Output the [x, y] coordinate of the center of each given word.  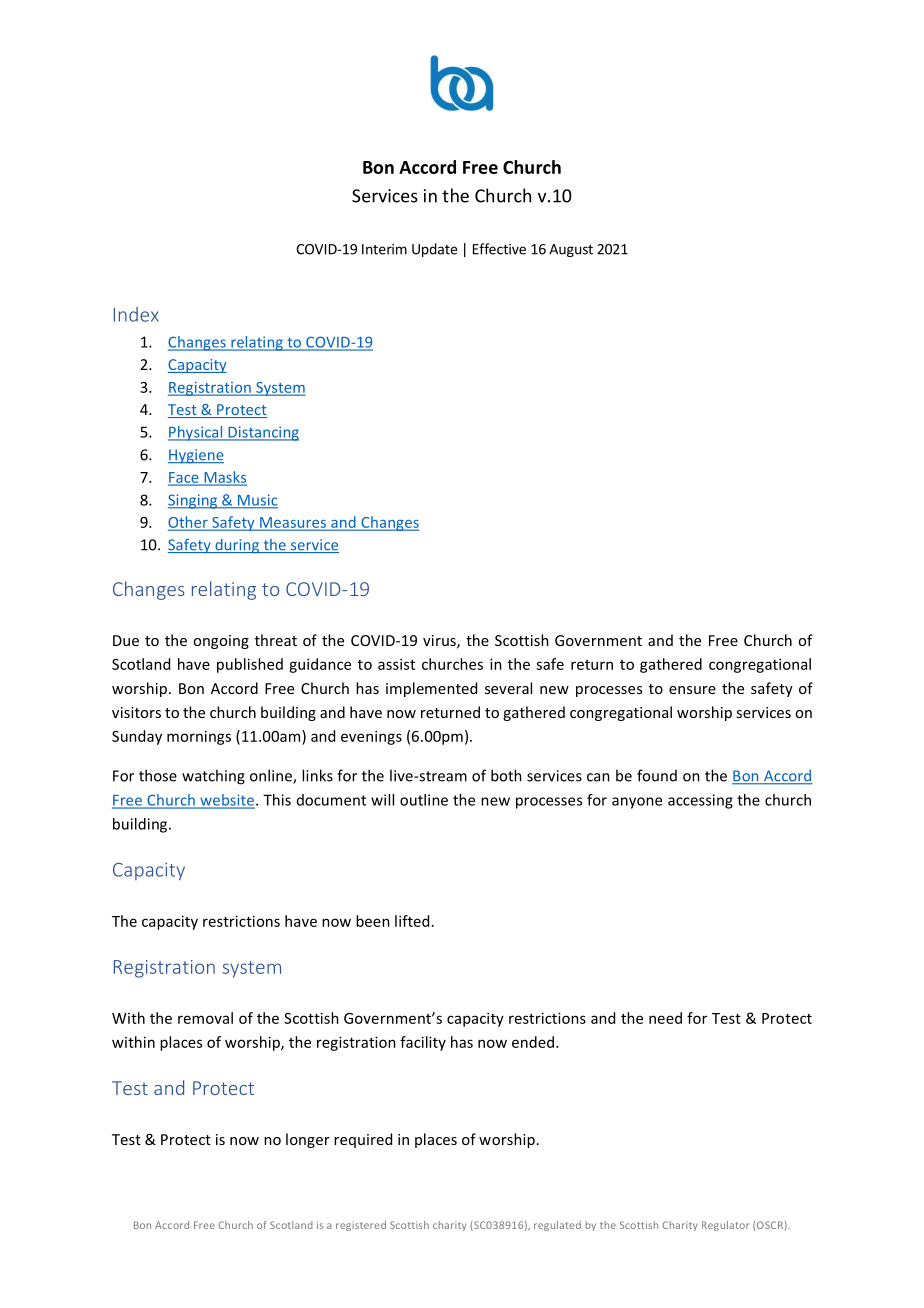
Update [434, 250]
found [657, 775]
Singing [193, 501]
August [571, 250]
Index [136, 314]
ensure [692, 690]
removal [205, 1018]
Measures [293, 523]
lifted [412, 921]
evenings [371, 737]
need [665, 1018]
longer [308, 1140]
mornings [199, 737]
